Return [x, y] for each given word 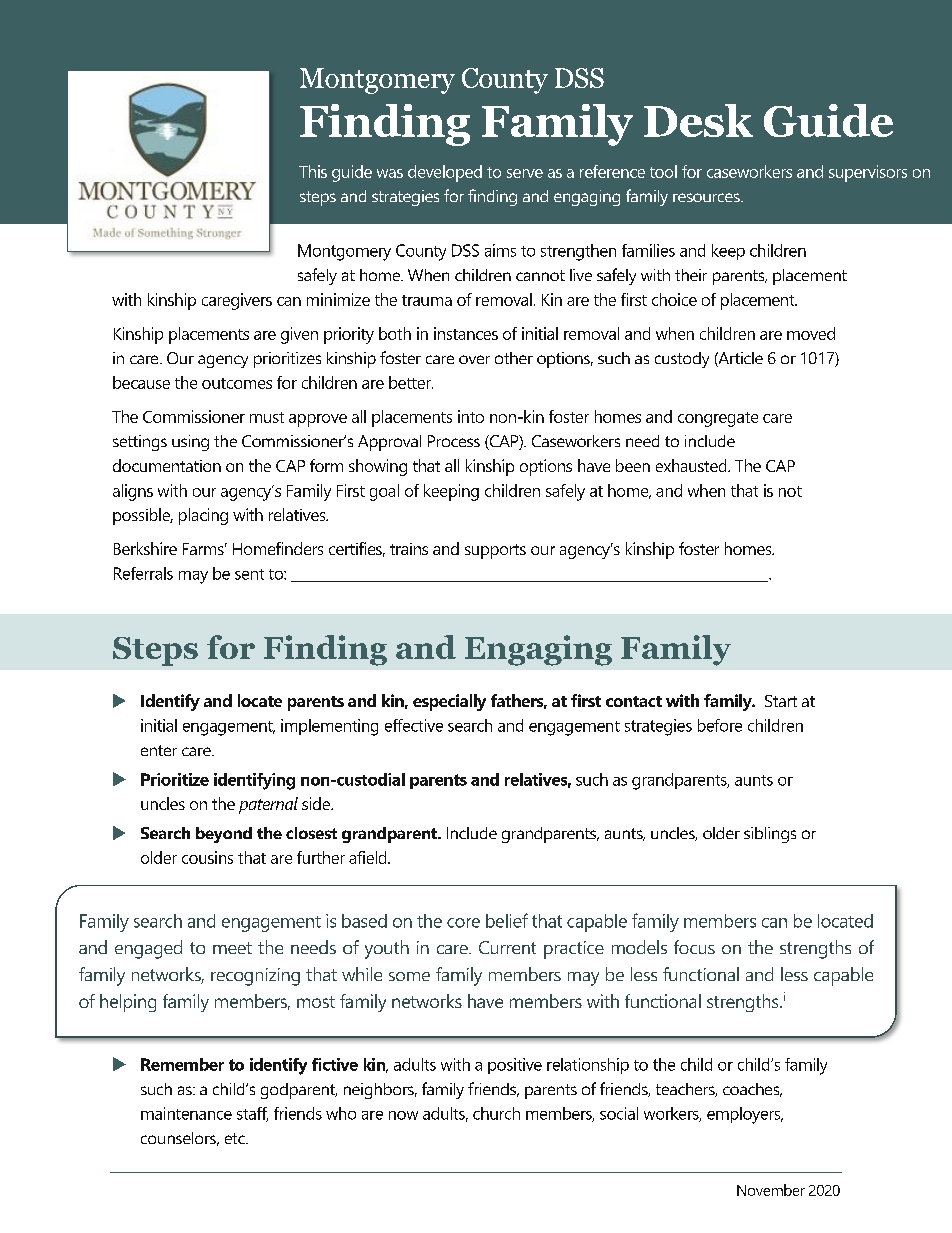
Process [454, 441]
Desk [698, 120]
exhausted [692, 465]
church [496, 1113]
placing [203, 516]
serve [525, 173]
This [313, 171]
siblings [770, 835]
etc [236, 1138]
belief [507, 920]
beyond [224, 835]
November [771, 1190]
